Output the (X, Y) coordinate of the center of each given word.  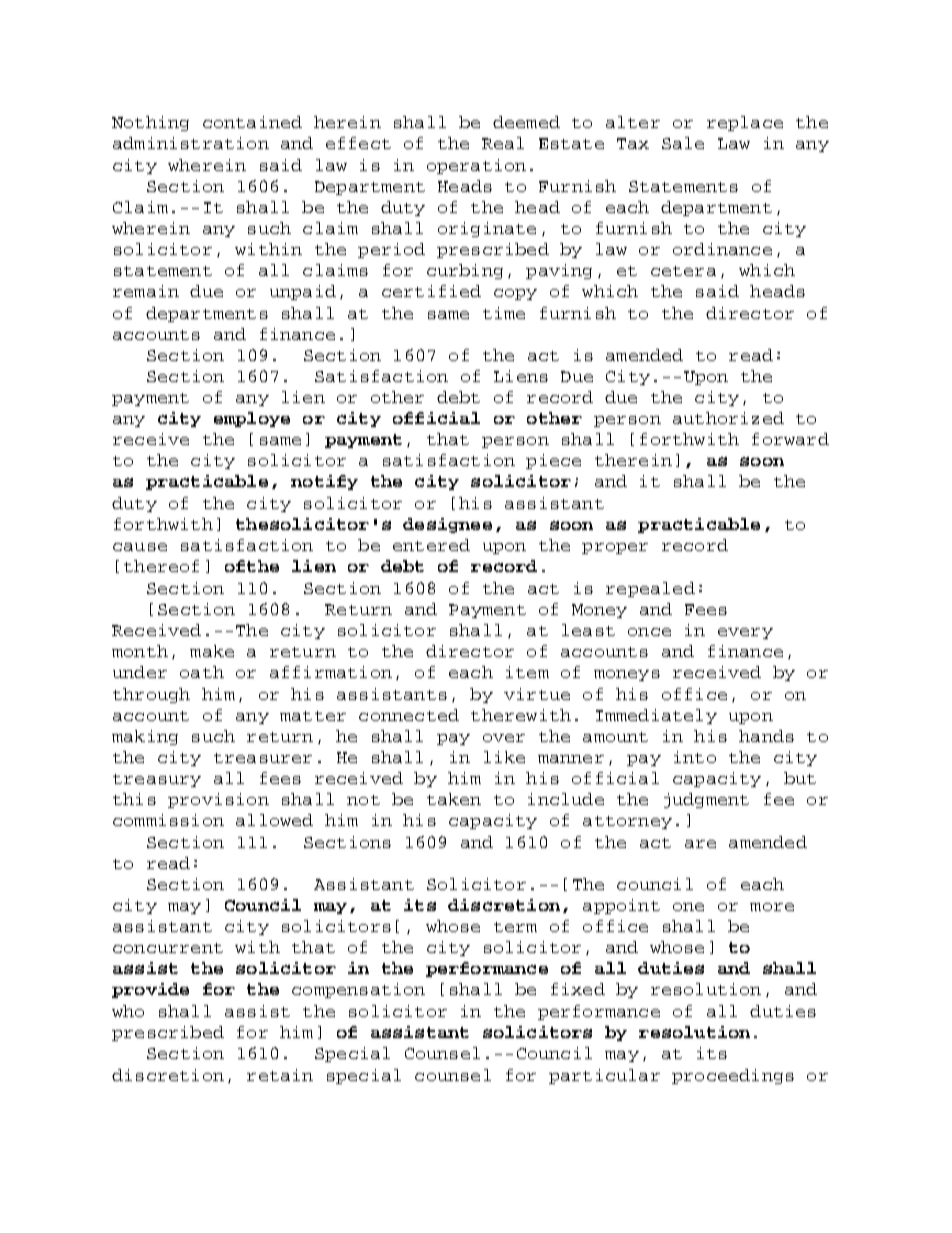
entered (431, 545)
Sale (683, 143)
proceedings (733, 1076)
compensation (358, 990)
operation (476, 166)
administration (191, 143)
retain (280, 1075)
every (745, 633)
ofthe (252, 566)
